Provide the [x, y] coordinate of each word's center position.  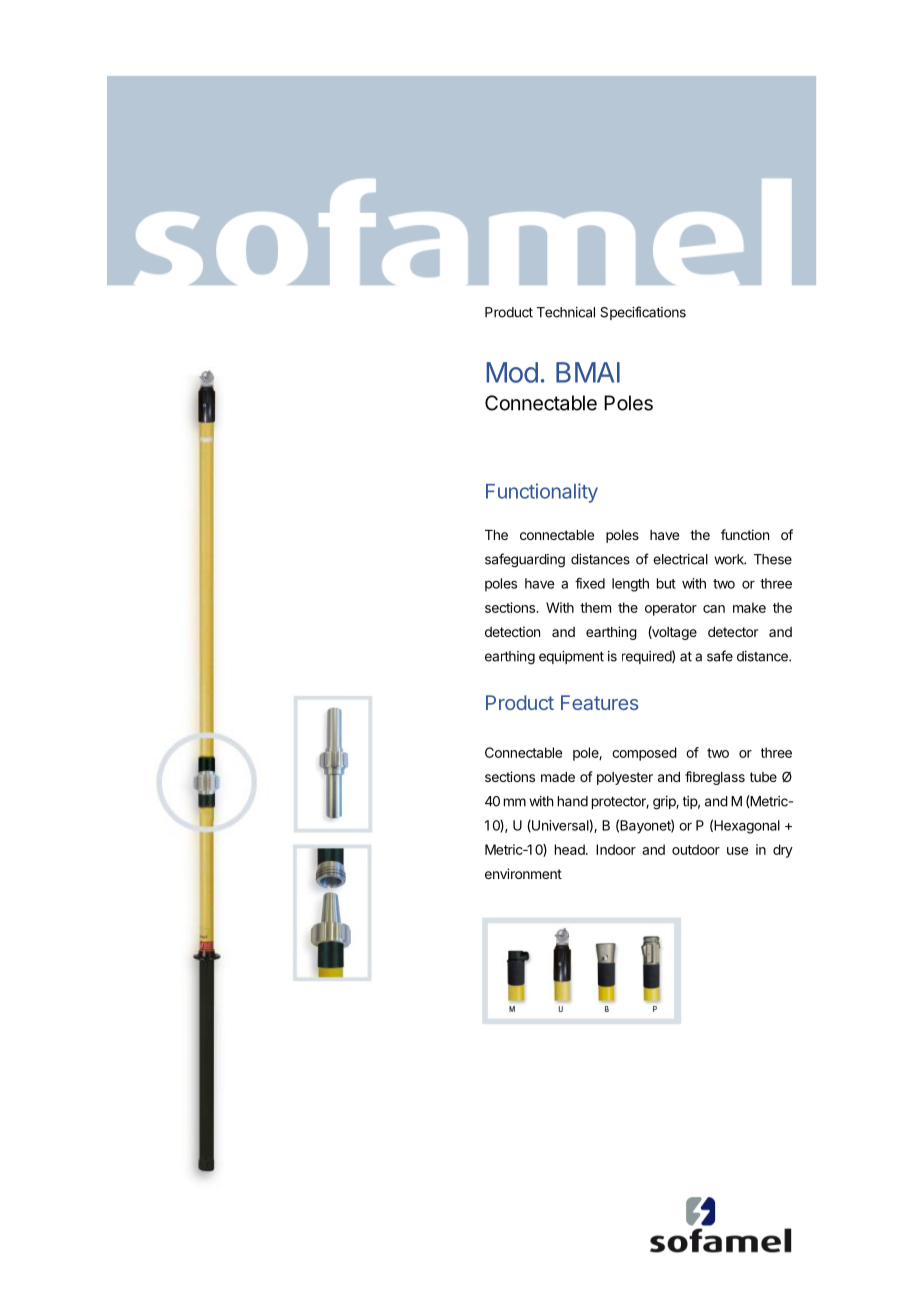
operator [671, 609]
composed [644, 754]
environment [523, 873]
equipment [571, 657]
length [630, 585]
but [666, 583]
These [773, 559]
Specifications [643, 313]
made [558, 777]
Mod [512, 372]
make [749, 607]
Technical [566, 312]
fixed [590, 583]
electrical [680, 559]
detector [733, 632]
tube [763, 777]
